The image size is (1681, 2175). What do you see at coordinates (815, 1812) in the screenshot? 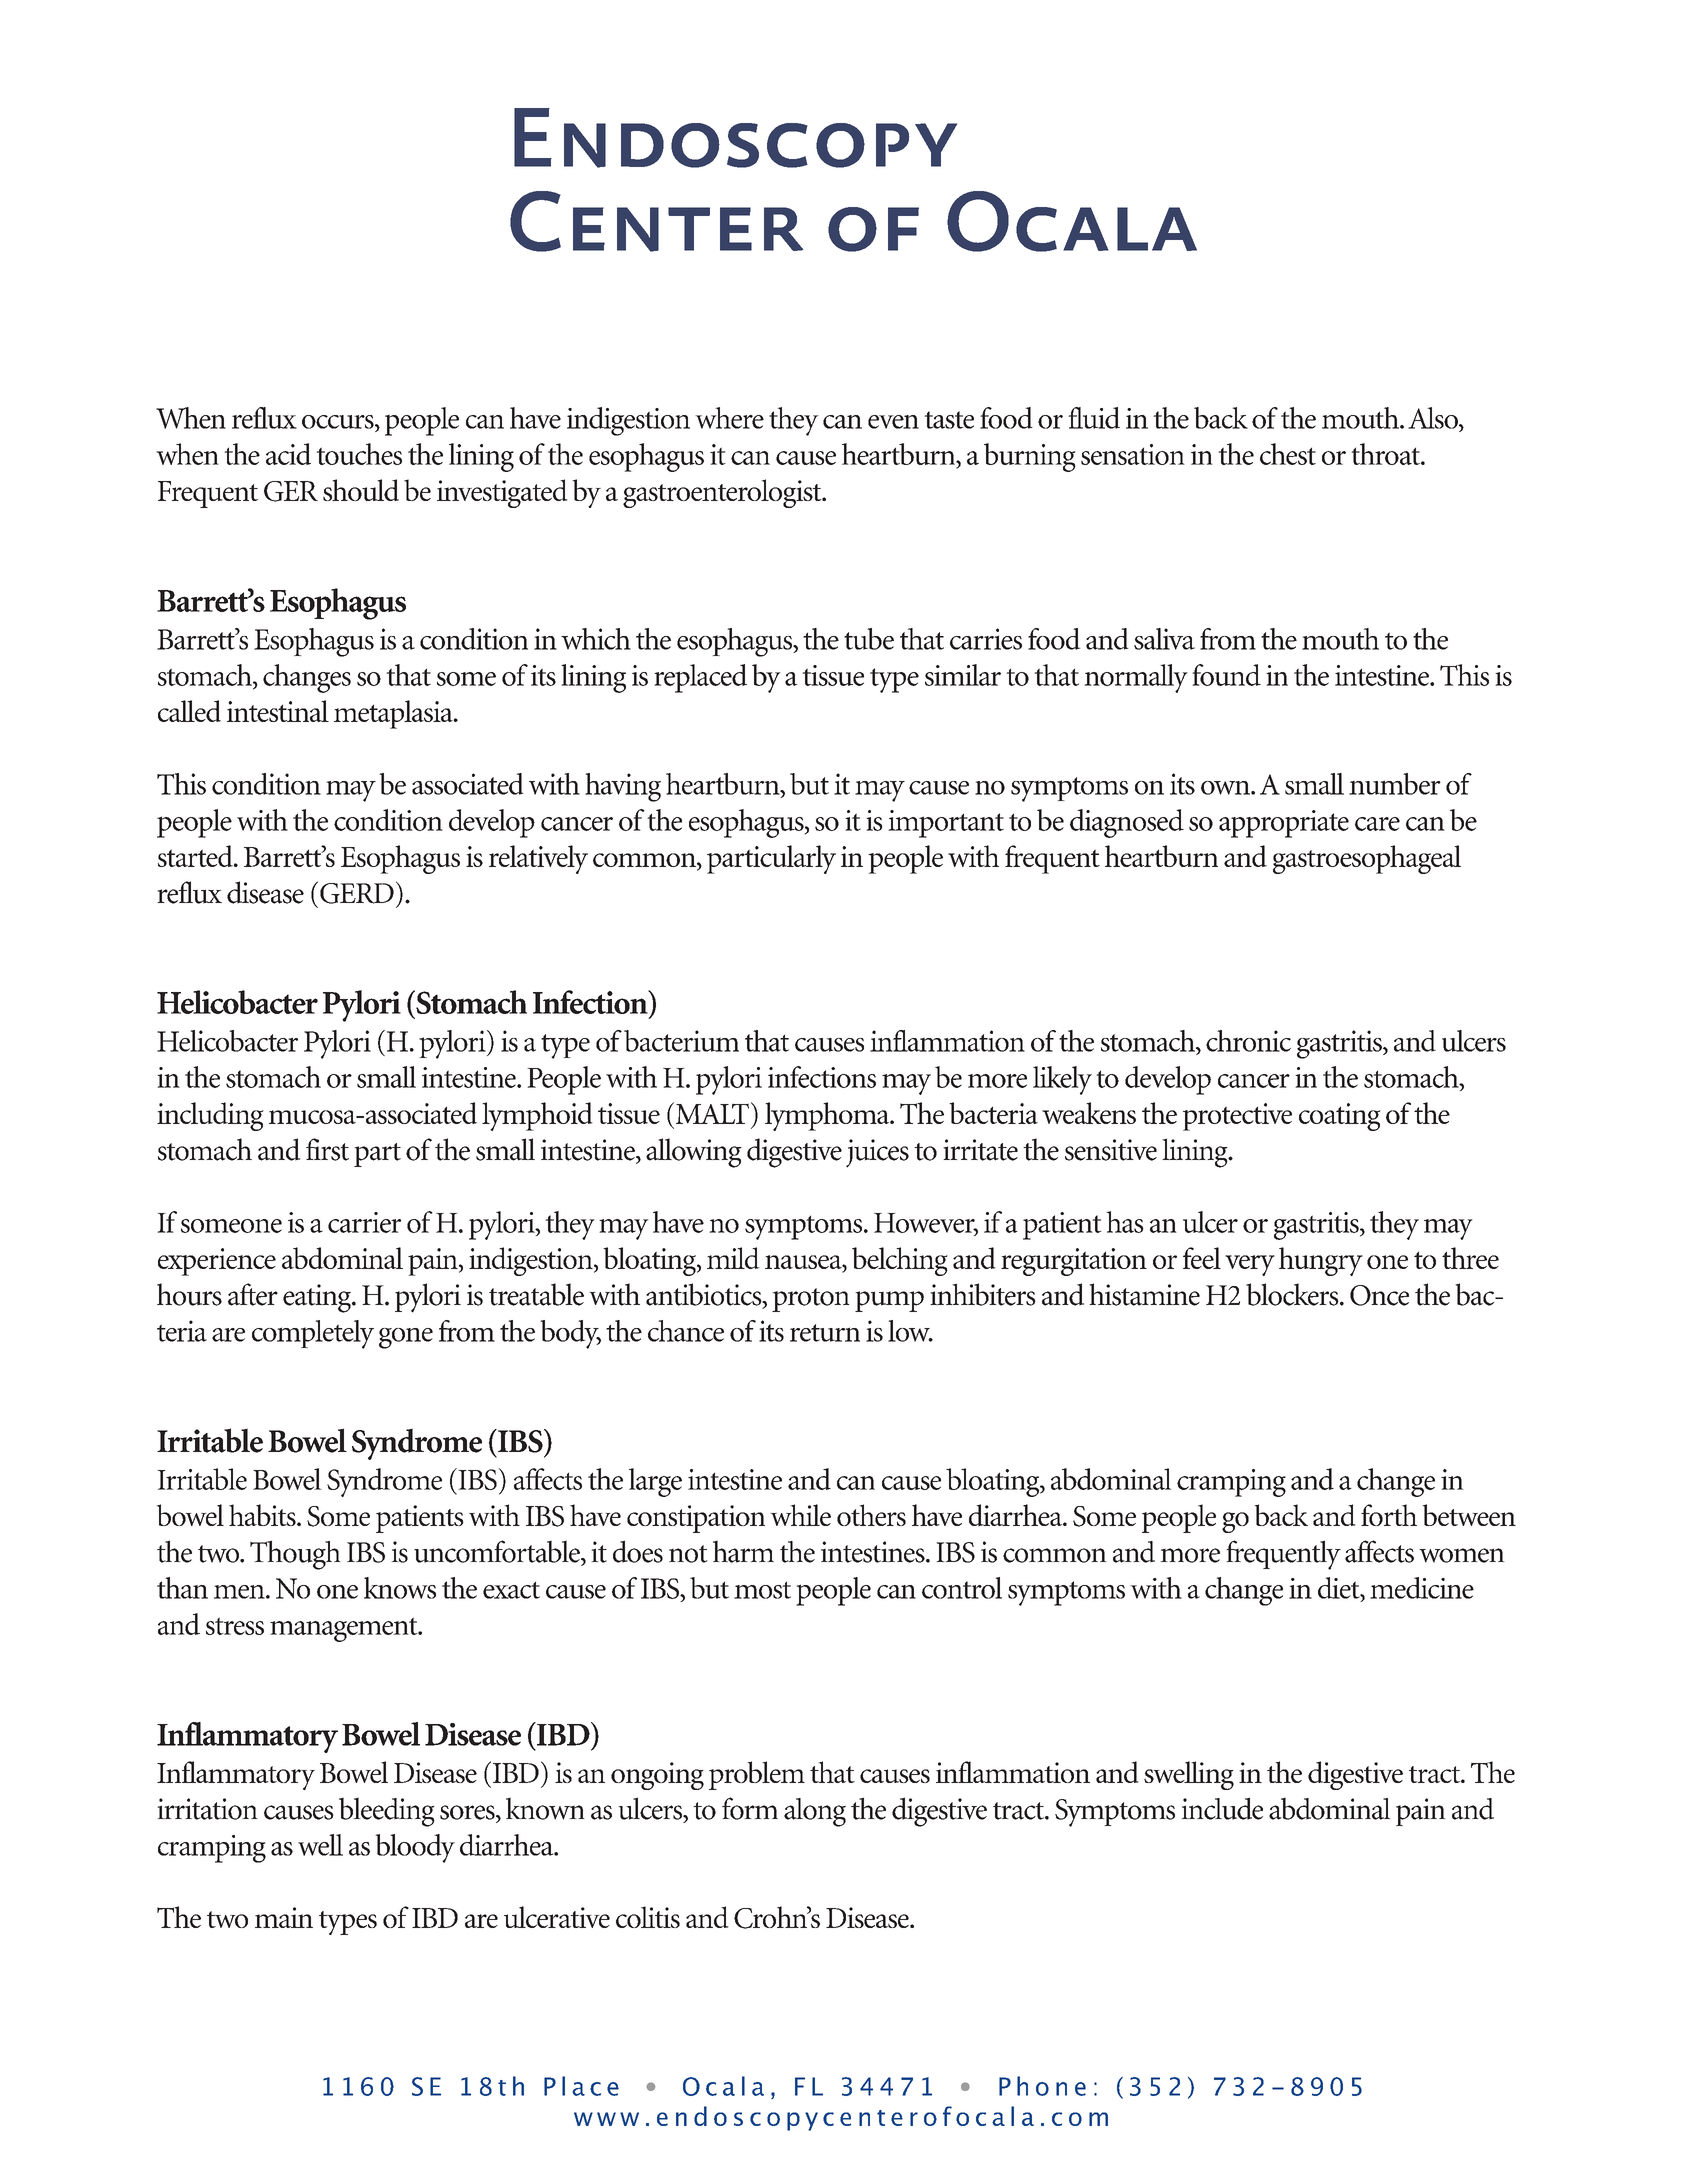
I see `along` at bounding box center [815, 1812].
